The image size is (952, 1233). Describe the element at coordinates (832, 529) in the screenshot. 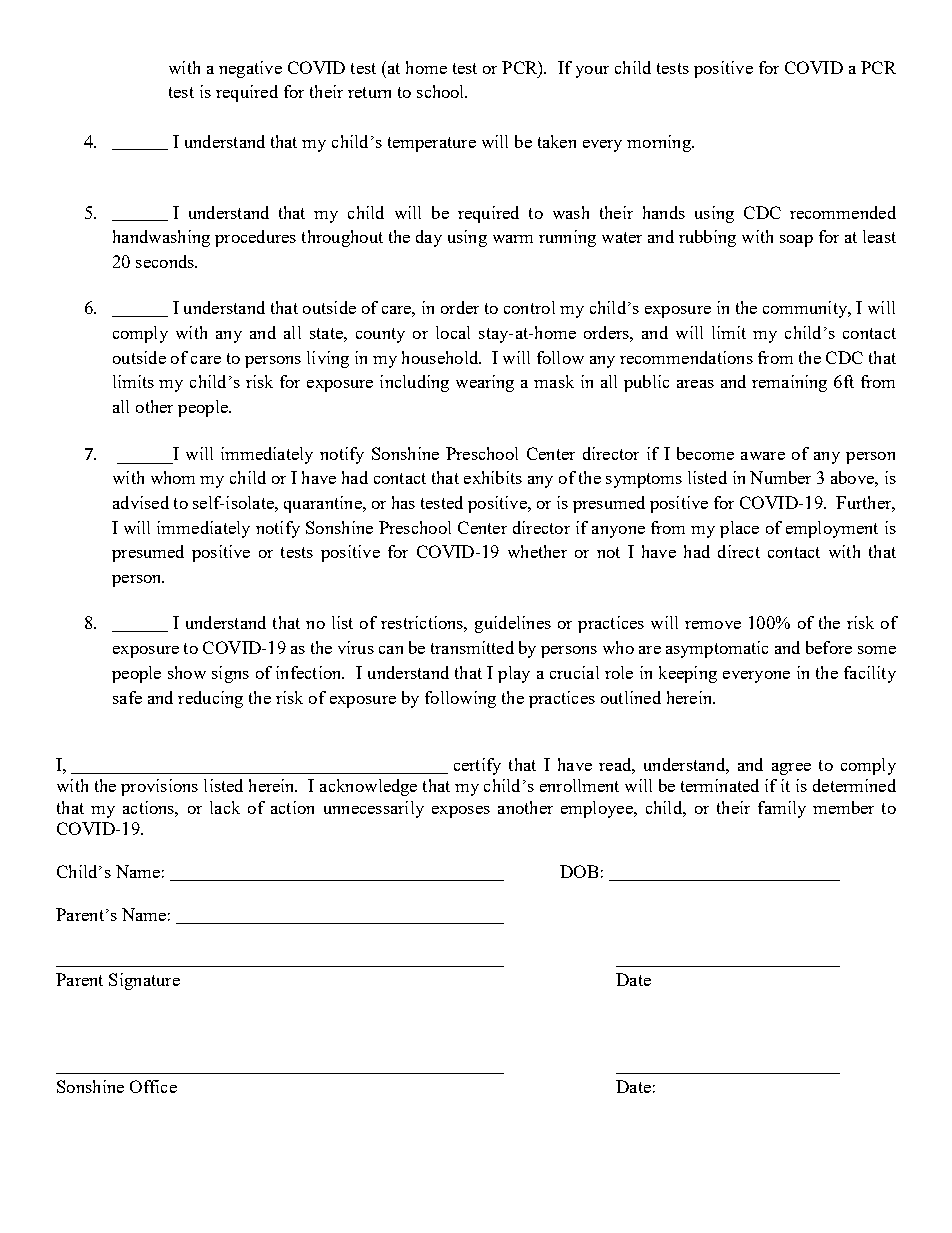

I see `employment` at that location.
